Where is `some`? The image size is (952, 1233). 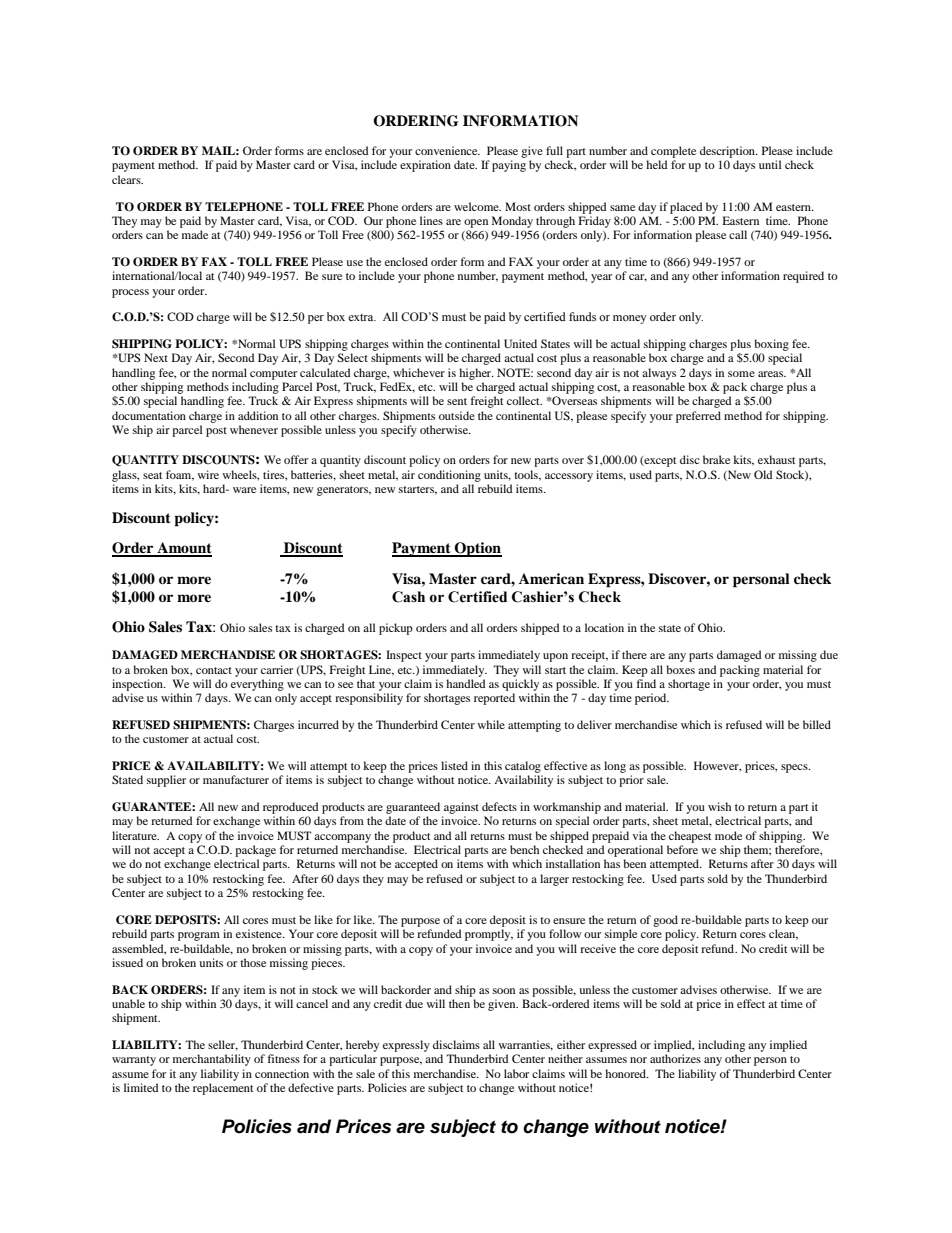 some is located at coordinates (741, 374).
